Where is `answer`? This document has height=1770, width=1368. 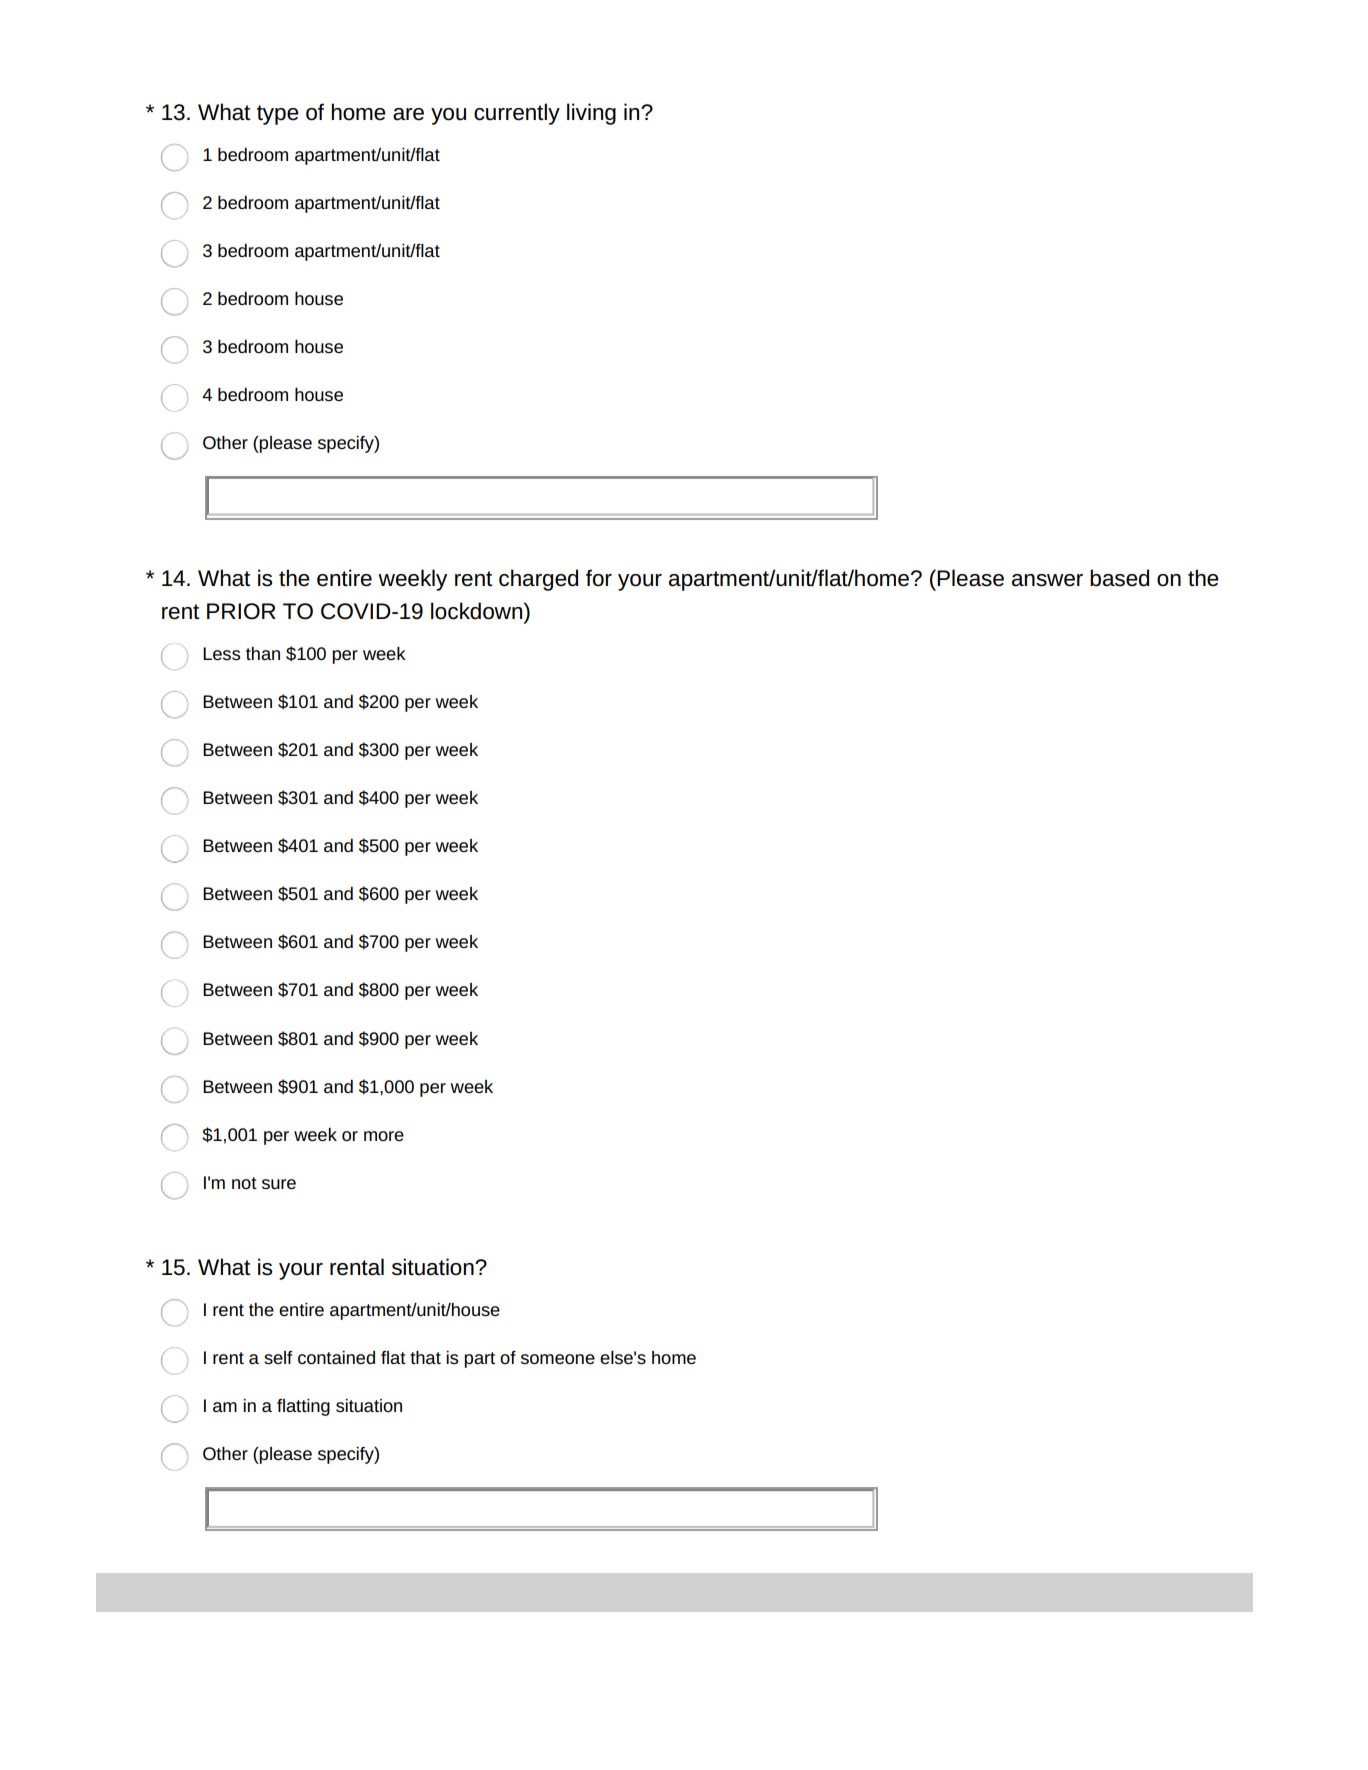 answer is located at coordinates (1047, 580).
